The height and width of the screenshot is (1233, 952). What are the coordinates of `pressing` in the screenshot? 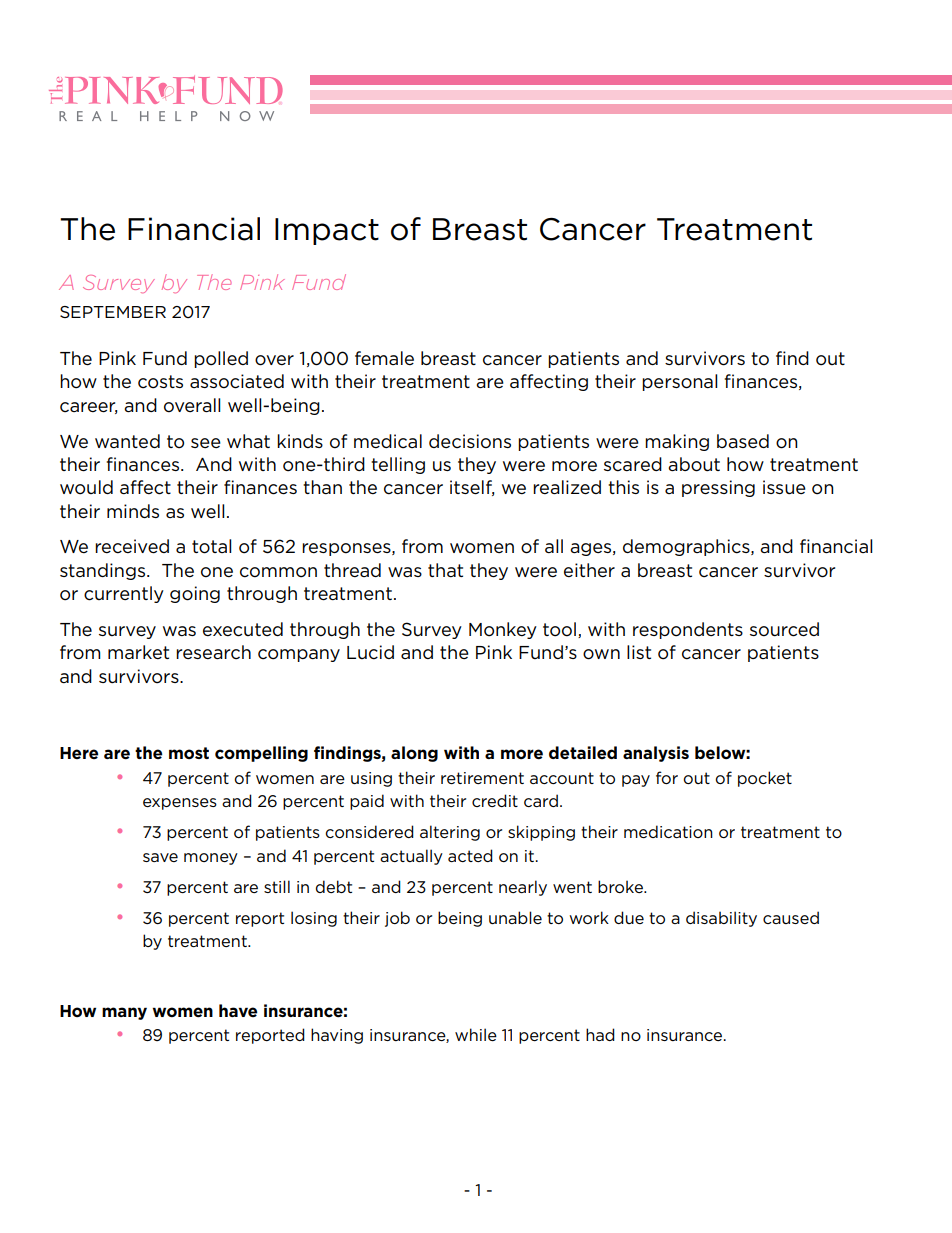 It's located at (718, 488).
